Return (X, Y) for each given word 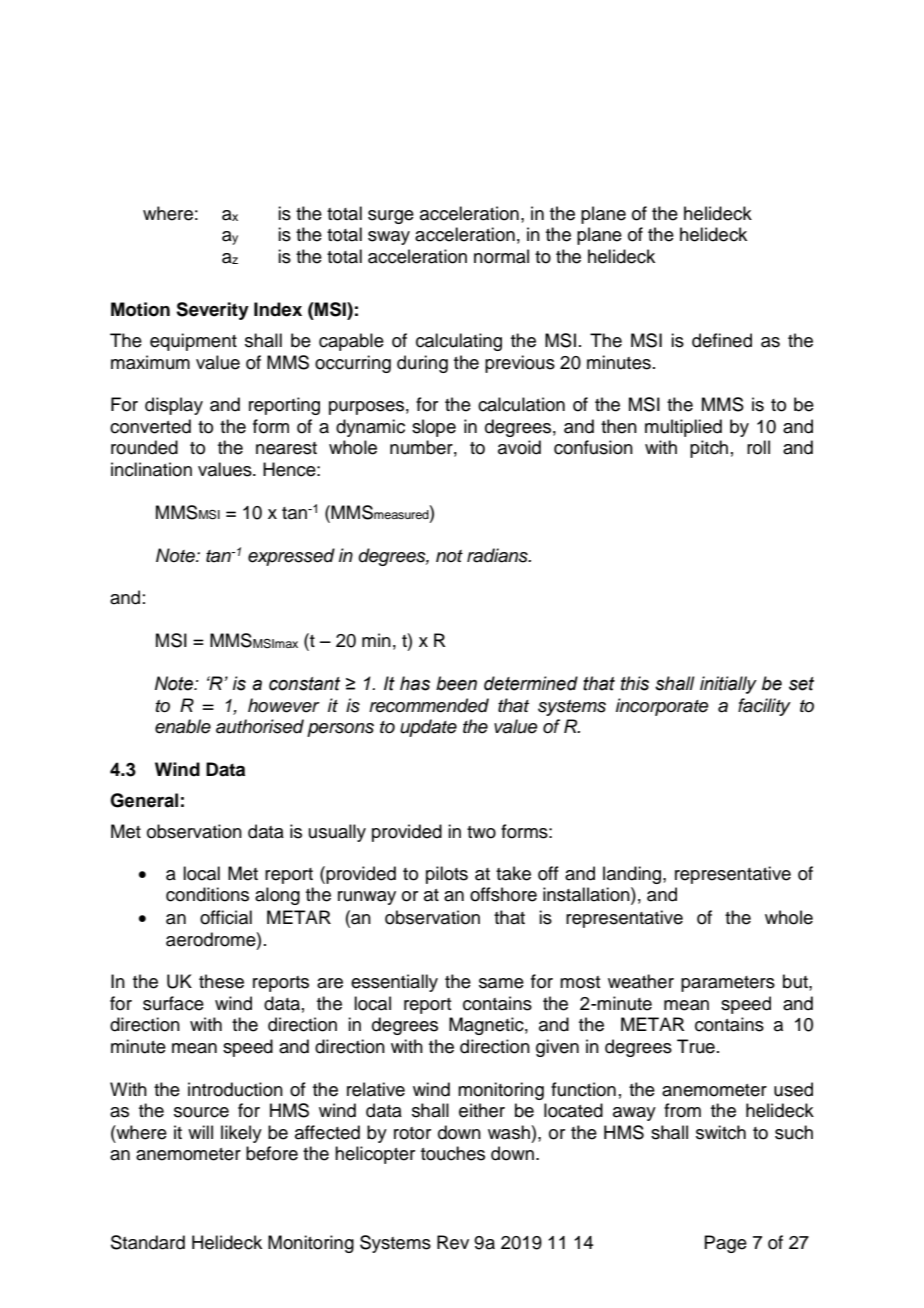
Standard (148, 1242)
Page (725, 1244)
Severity (212, 311)
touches (453, 1153)
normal (501, 256)
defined (722, 340)
